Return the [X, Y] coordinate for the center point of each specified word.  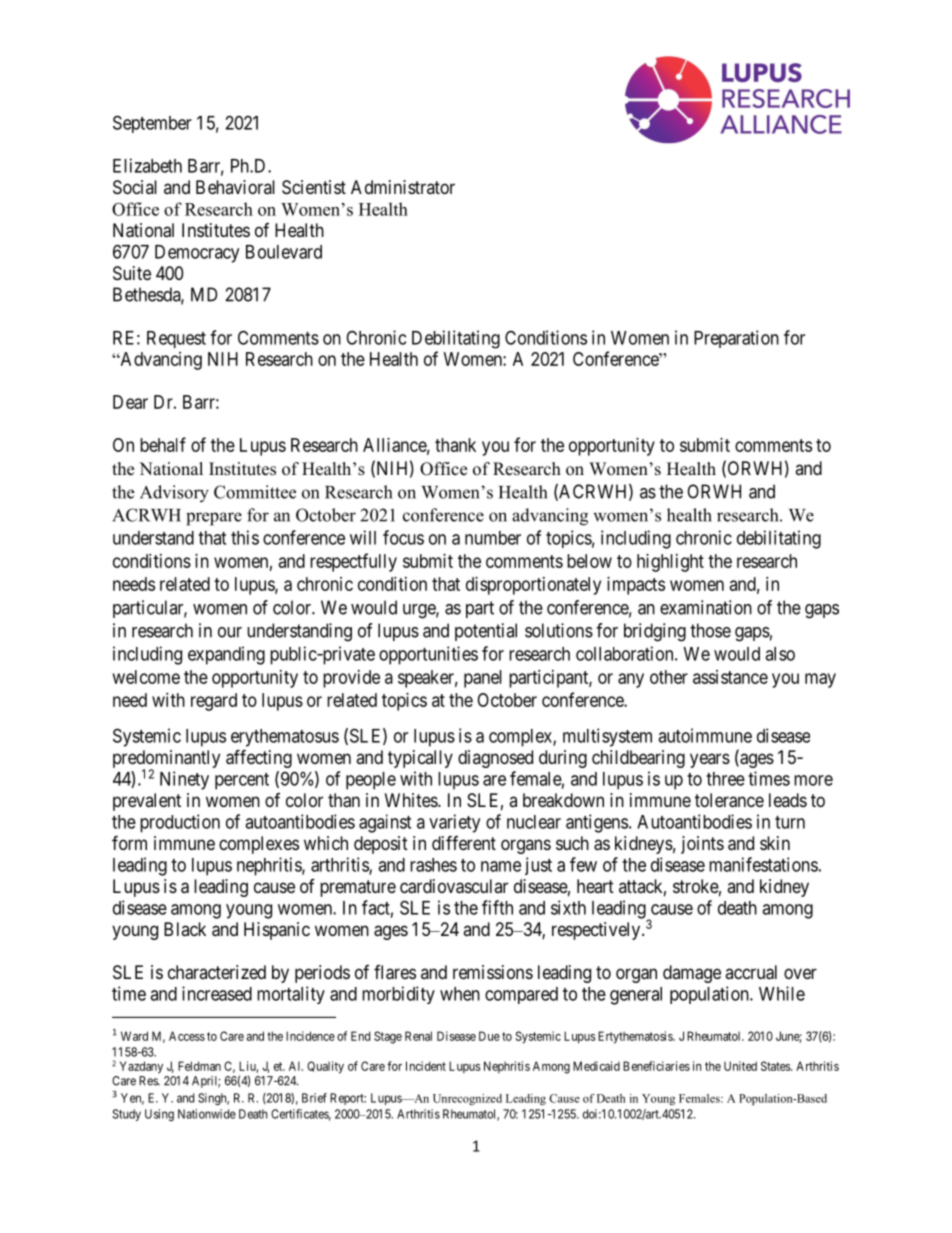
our [230, 632]
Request [176, 339]
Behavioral [235, 187]
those [710, 630]
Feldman [199, 1066]
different [464, 842]
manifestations [763, 864]
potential [486, 632]
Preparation [736, 339]
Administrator [403, 187]
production [180, 823]
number [493, 538]
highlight [670, 563]
